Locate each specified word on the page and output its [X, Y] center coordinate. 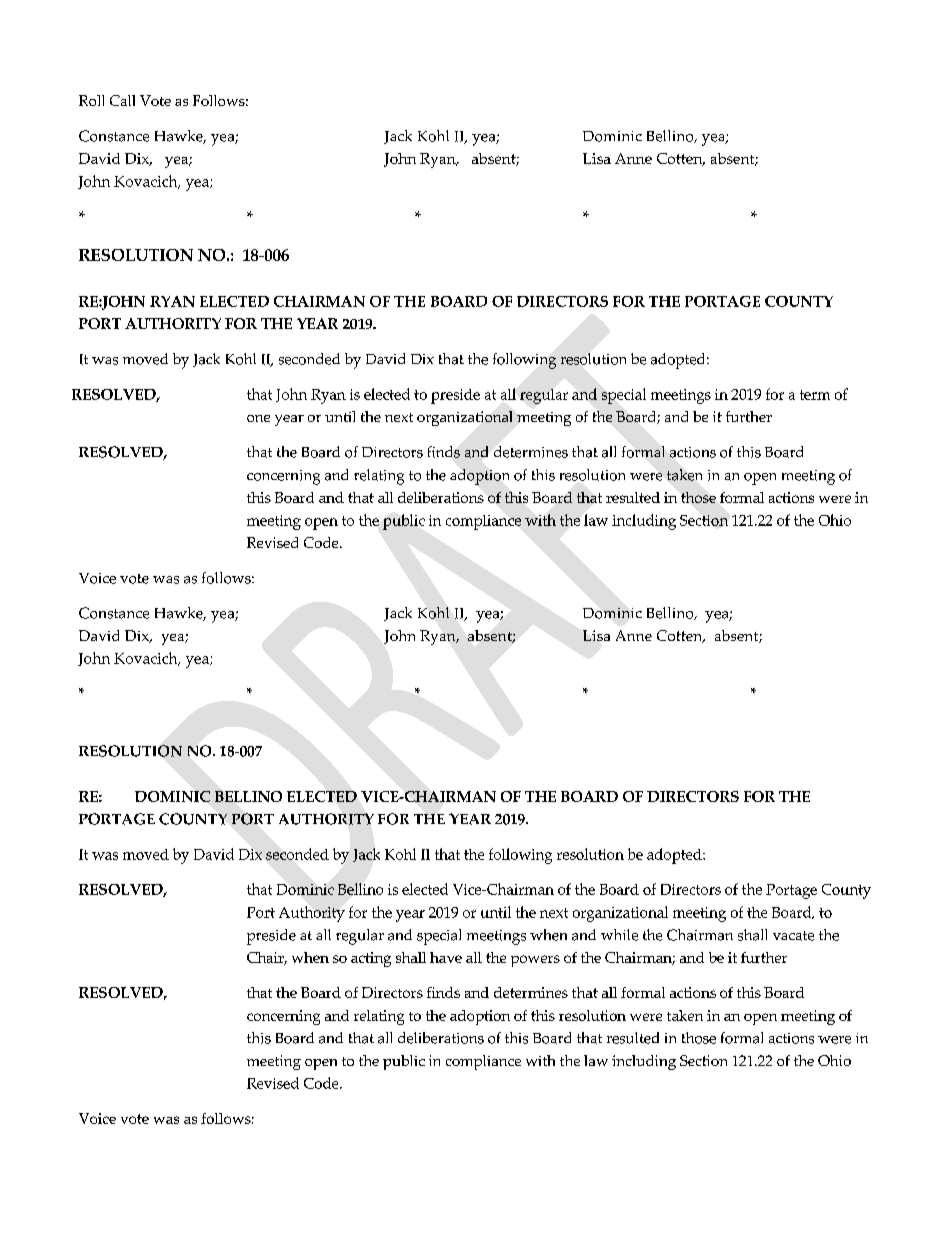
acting [371, 959]
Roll [91, 100]
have [446, 957]
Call [122, 100]
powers [535, 961]
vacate [793, 936]
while [619, 935]
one [258, 418]
